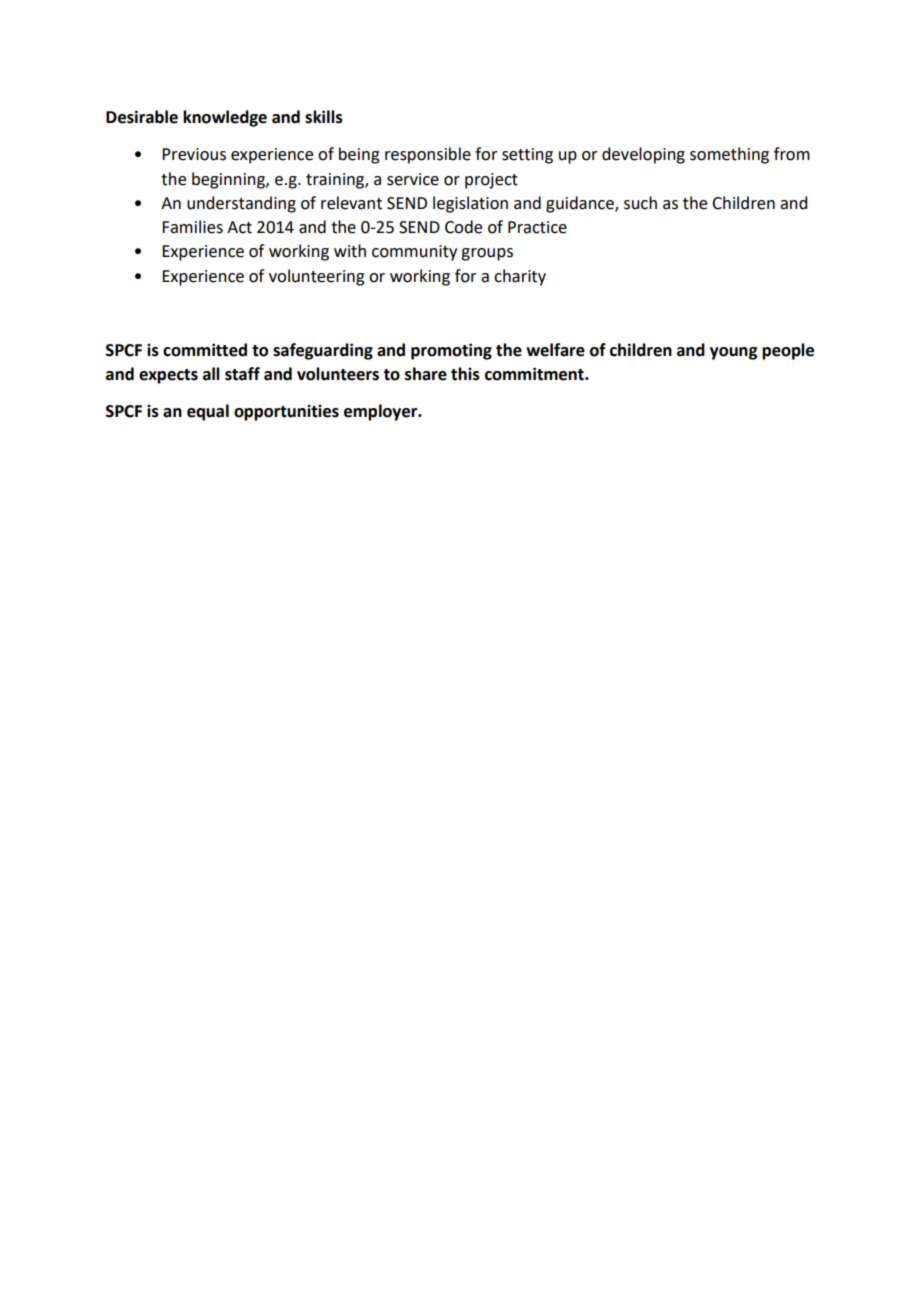  What do you see at coordinates (225, 118) in the document?
I see `knowledge` at bounding box center [225, 118].
